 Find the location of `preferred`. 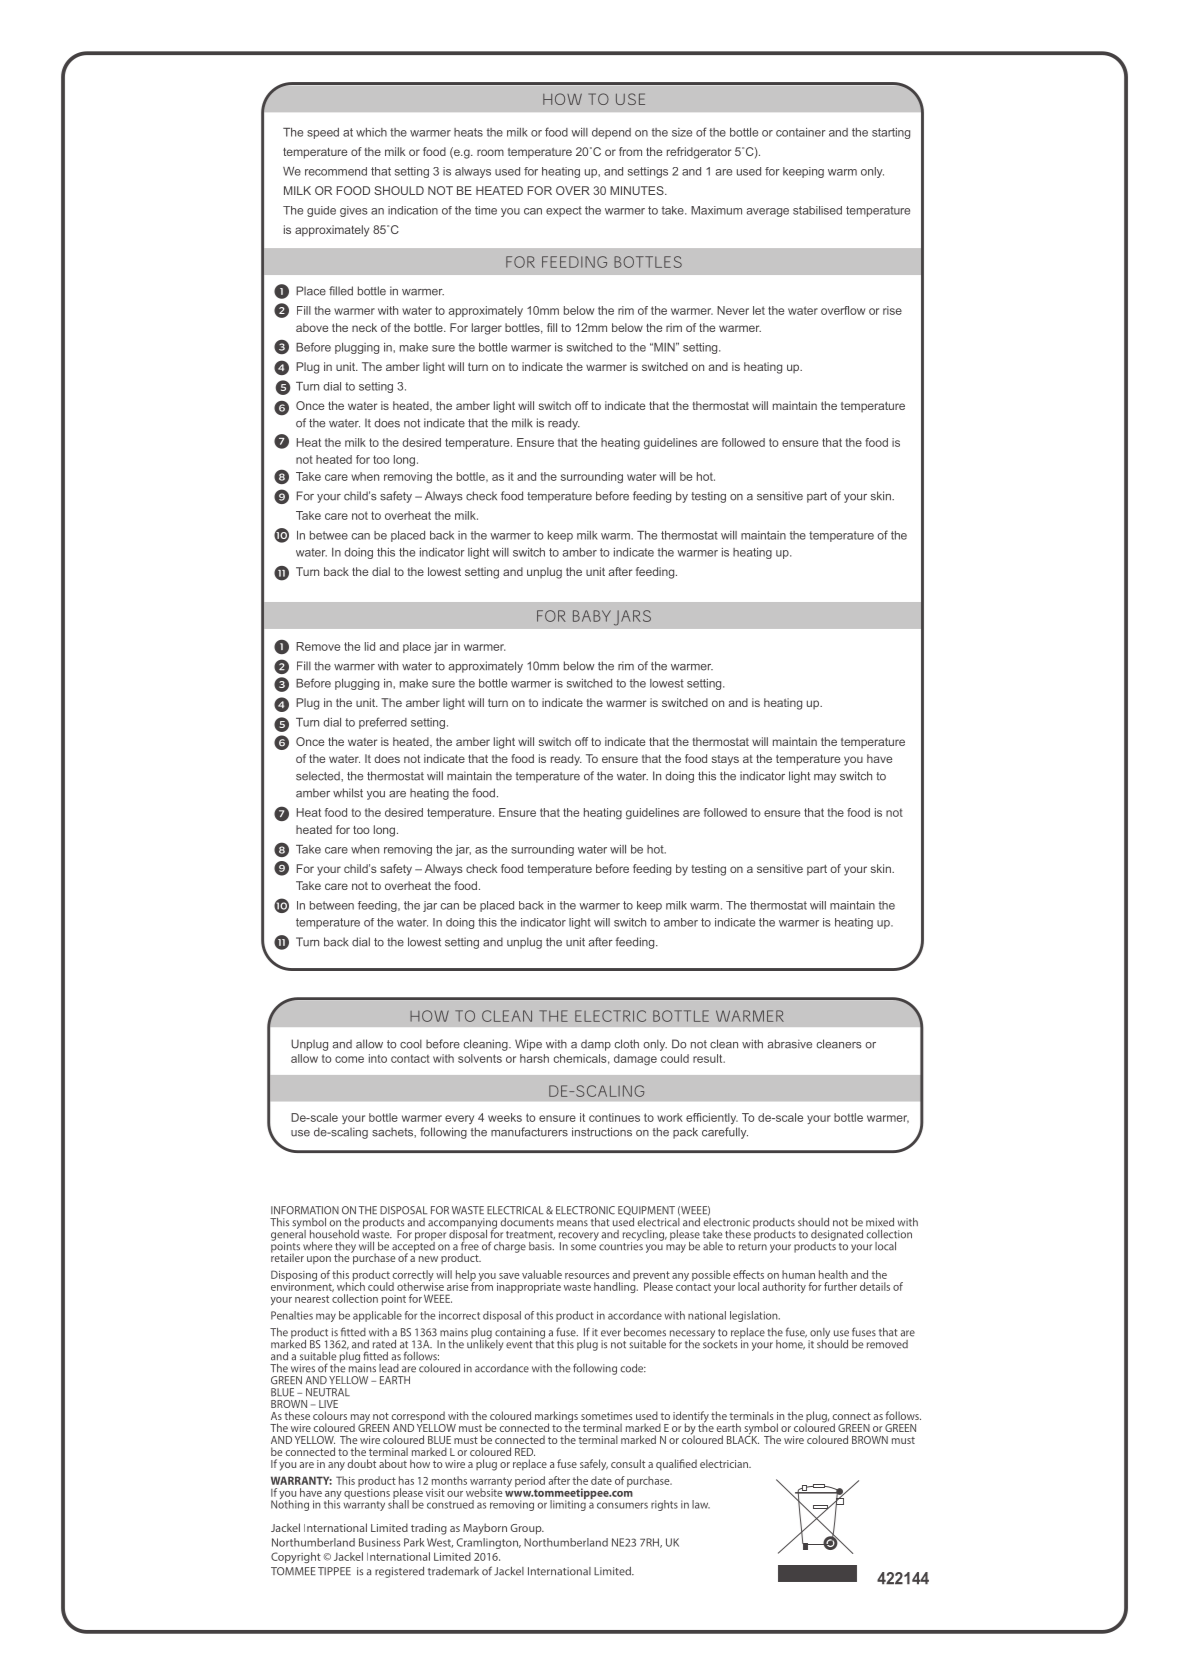

preferred is located at coordinates (383, 723).
